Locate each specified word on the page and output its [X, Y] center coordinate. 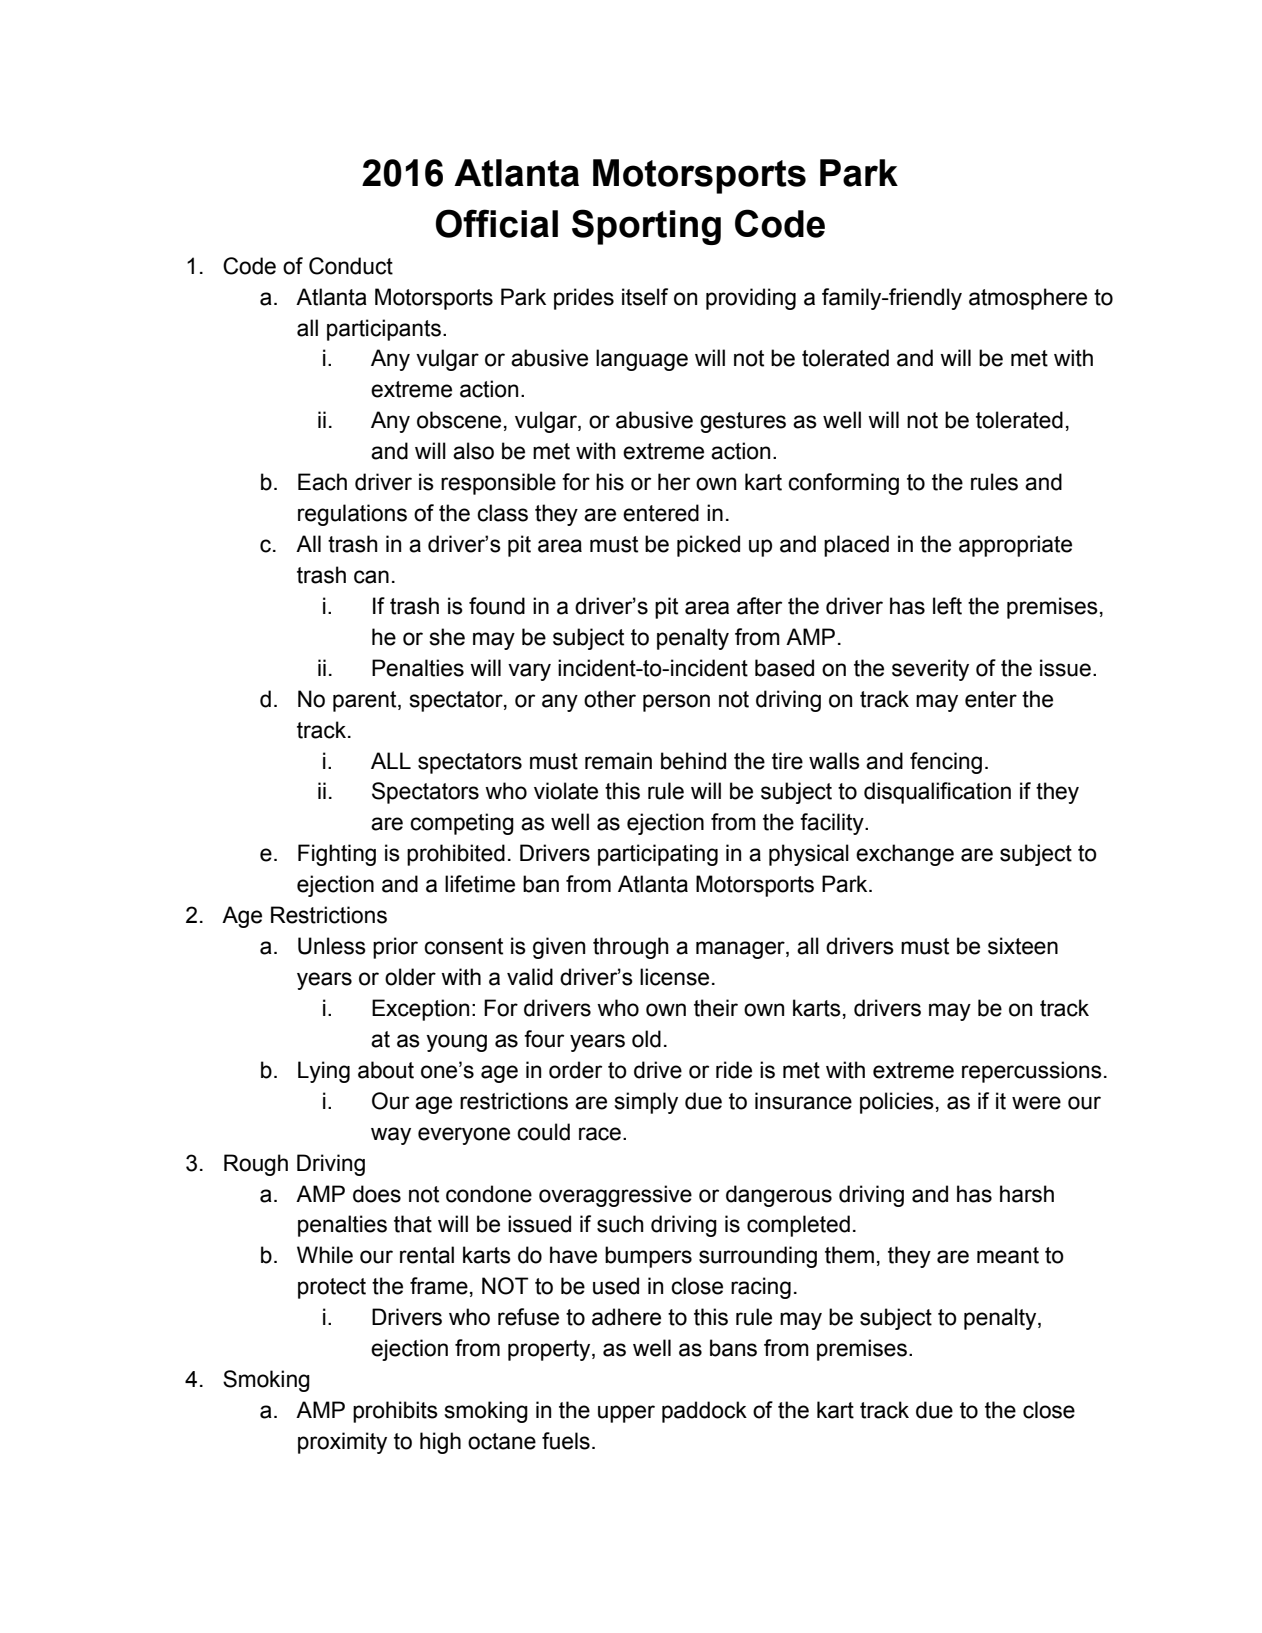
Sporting [646, 227]
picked [708, 546]
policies [897, 1103]
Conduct [351, 266]
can [371, 577]
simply [646, 1103]
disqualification [937, 793]
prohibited [456, 855]
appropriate [1015, 546]
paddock [704, 1412]
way [391, 1136]
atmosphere [1028, 299]
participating [658, 855]
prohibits [395, 1412]
